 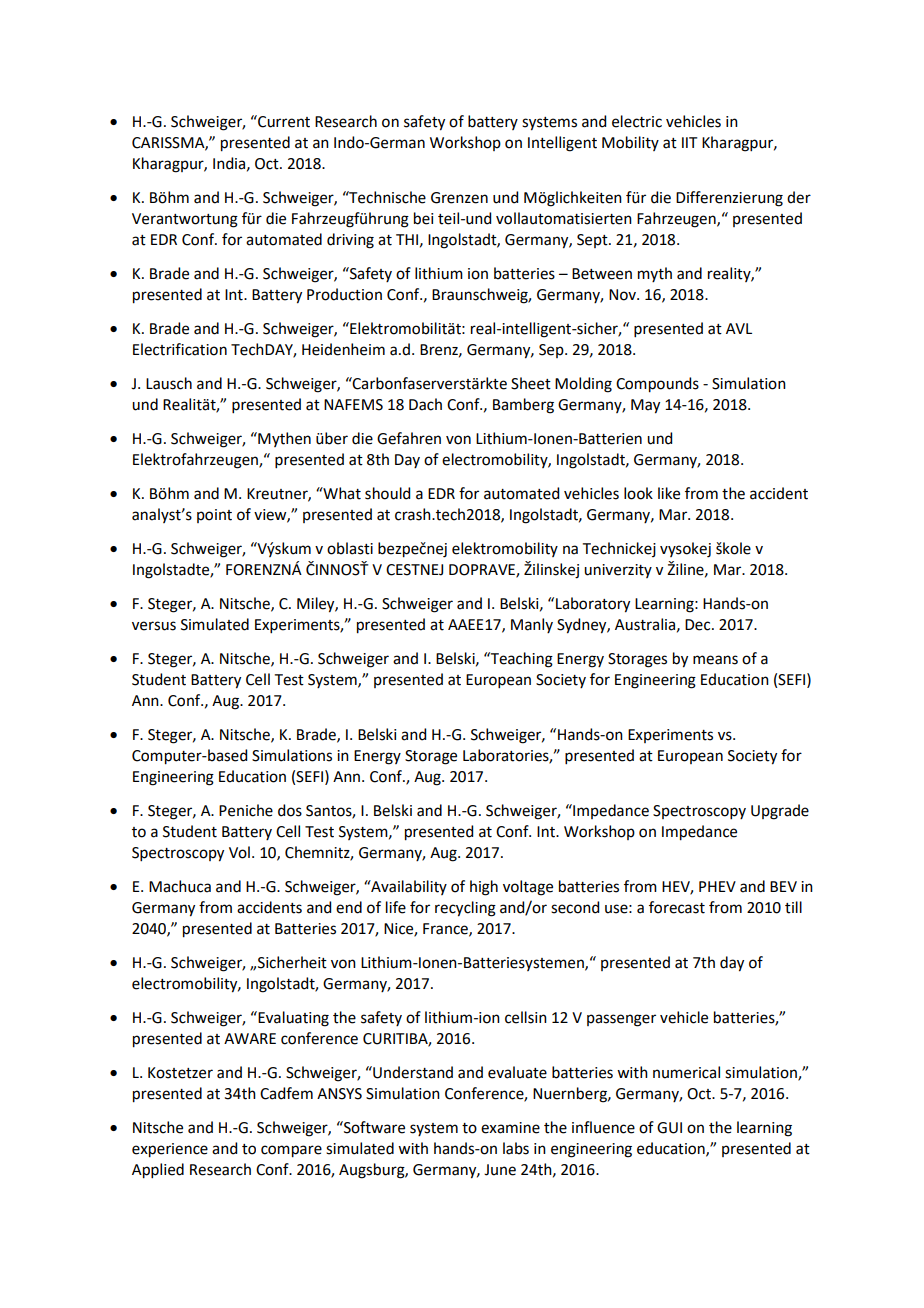 What do you see at coordinates (669, 1128) in the page?
I see `GUI` at bounding box center [669, 1128].
